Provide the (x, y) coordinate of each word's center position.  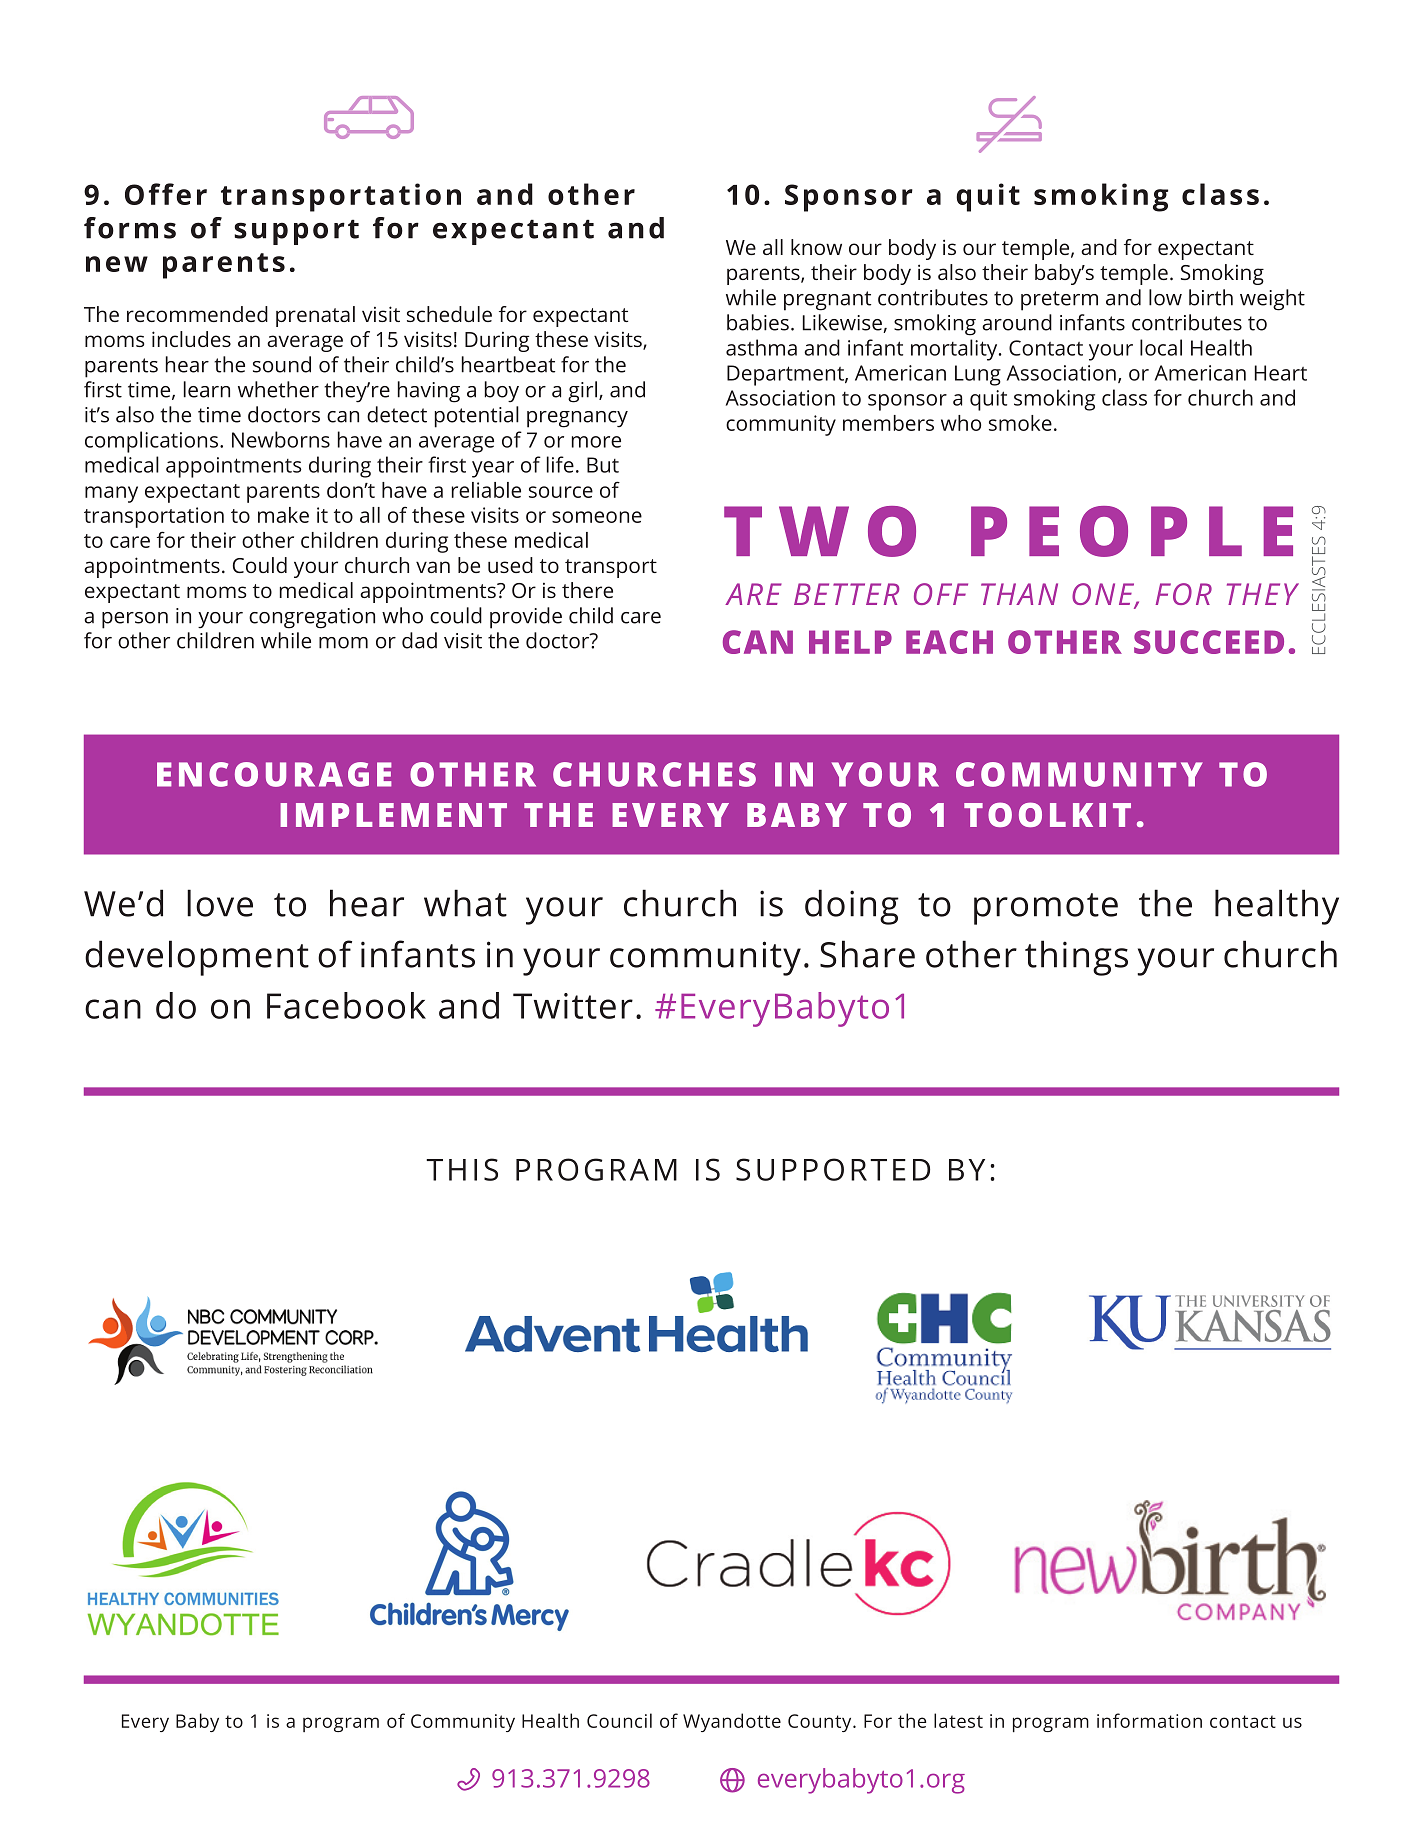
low (1165, 297)
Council (619, 1720)
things (1076, 958)
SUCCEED (1209, 642)
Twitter (573, 1006)
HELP (850, 642)
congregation (312, 618)
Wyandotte (732, 1722)
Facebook (346, 1005)
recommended (197, 314)
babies (758, 322)
